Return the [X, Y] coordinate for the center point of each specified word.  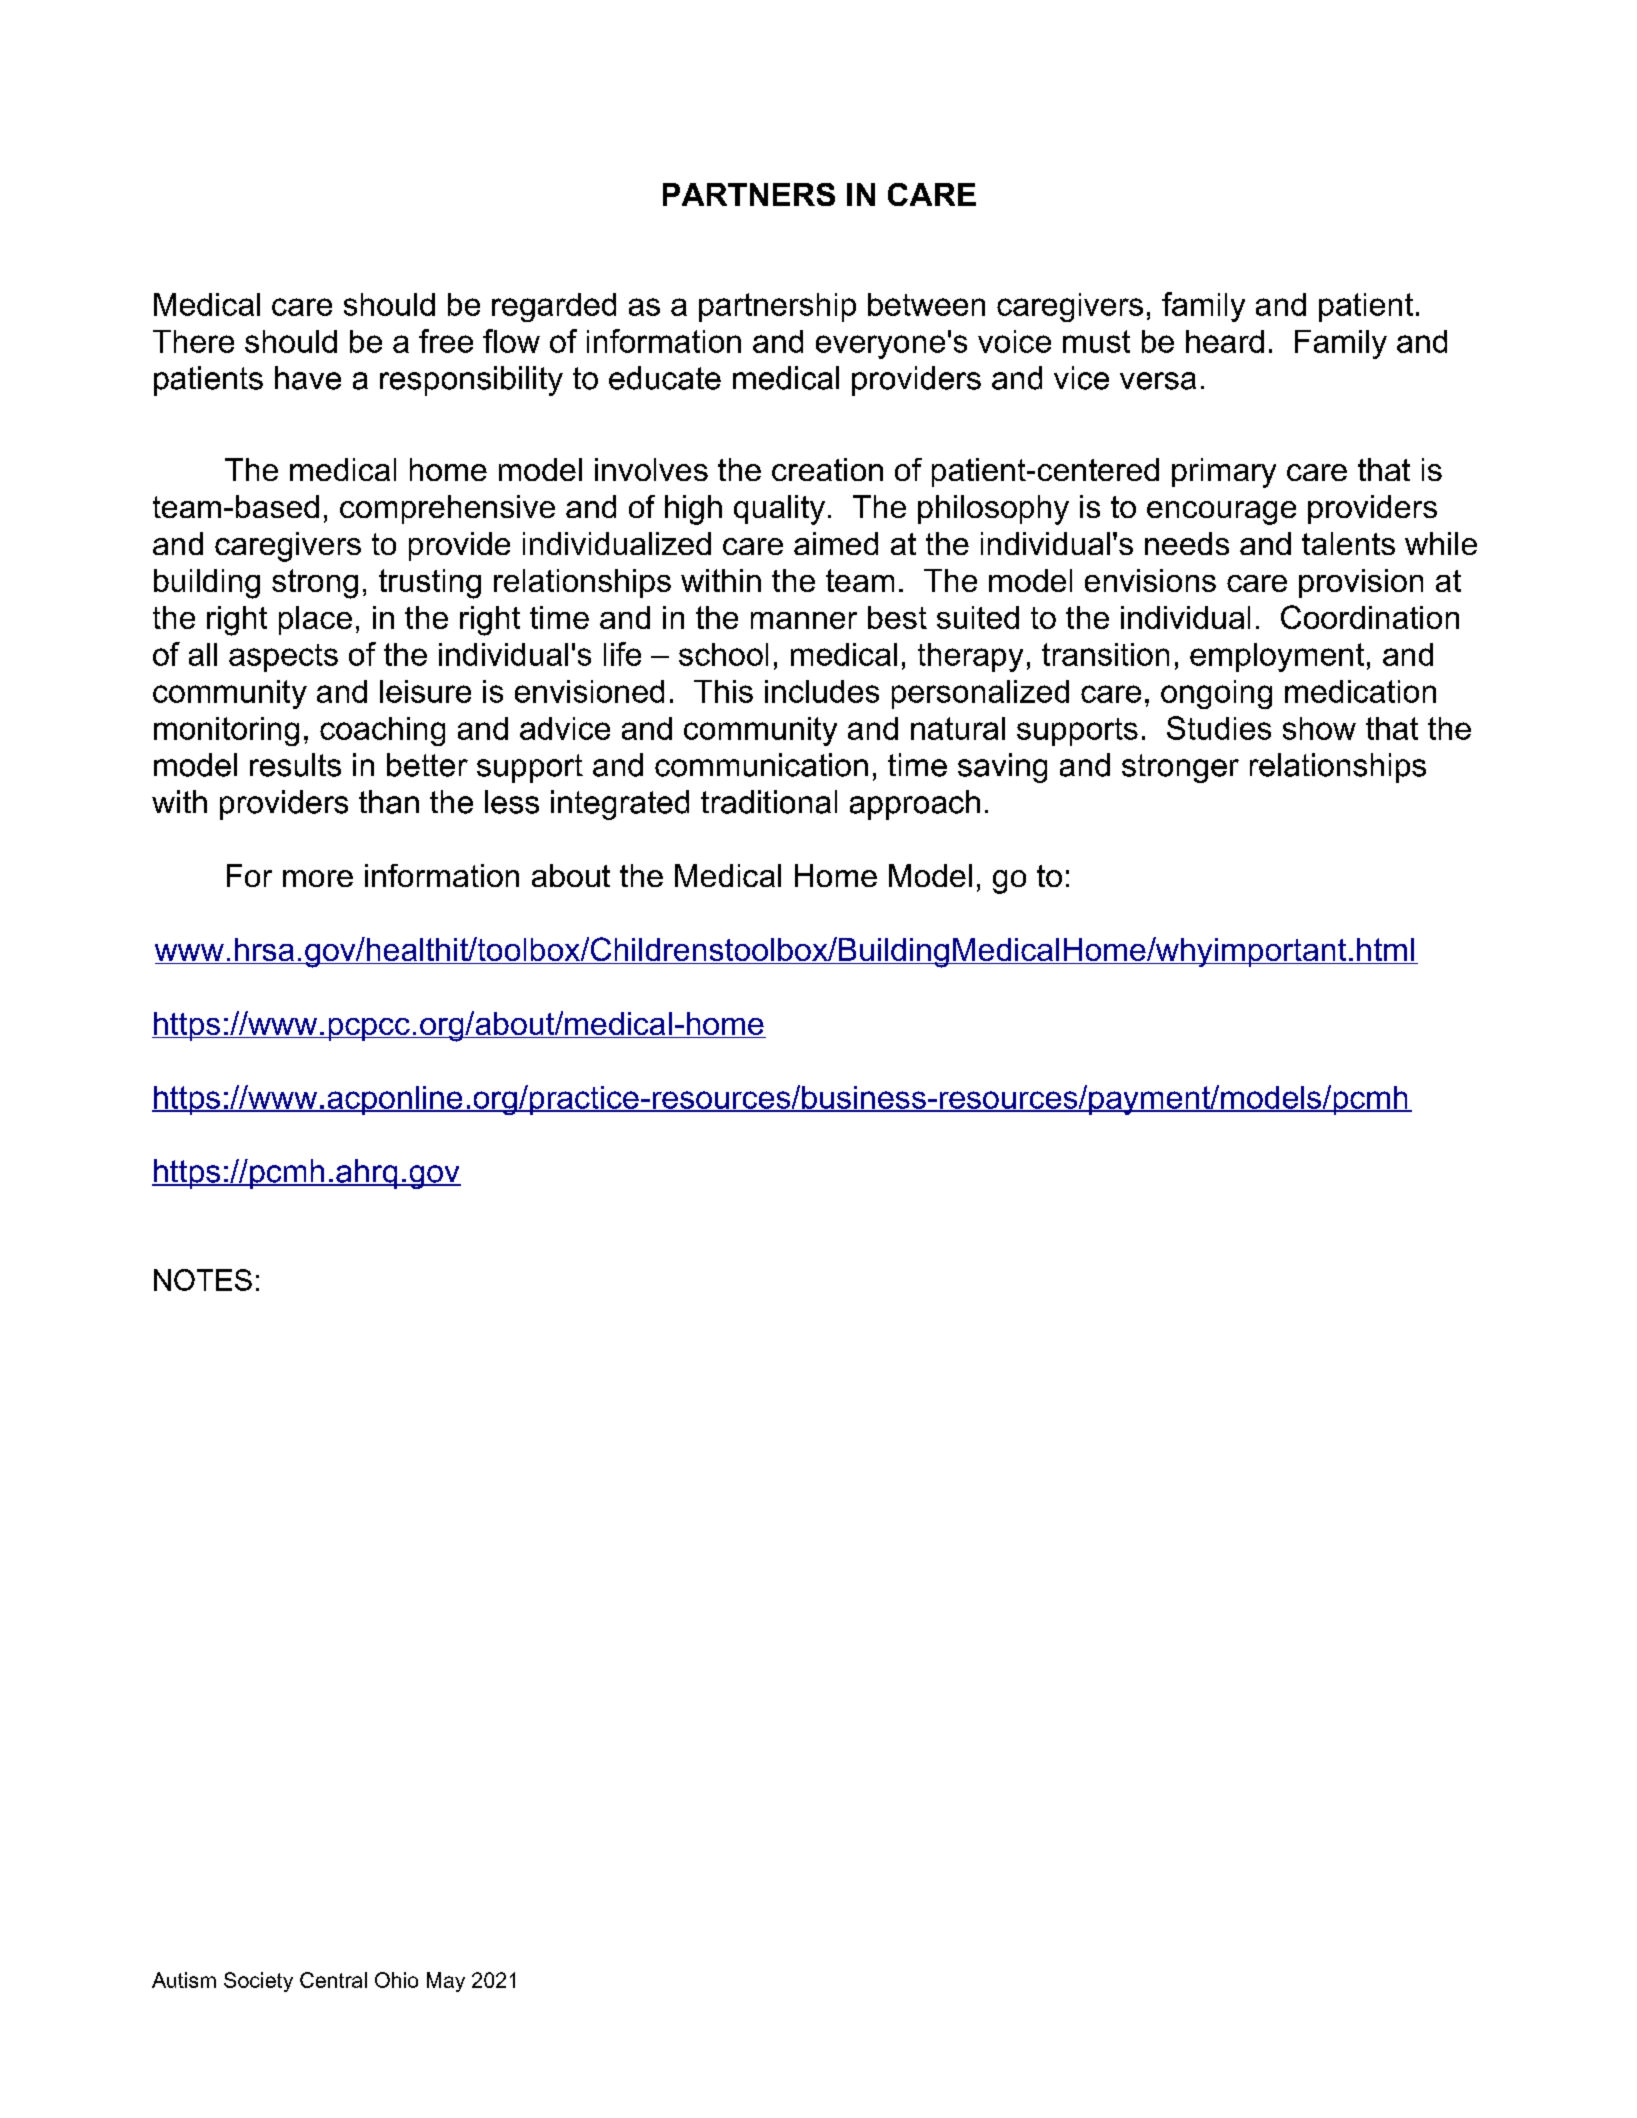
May [446, 1982]
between [926, 304]
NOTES [203, 1280]
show [1319, 728]
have [308, 378]
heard [1225, 341]
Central [333, 1980]
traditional [769, 802]
